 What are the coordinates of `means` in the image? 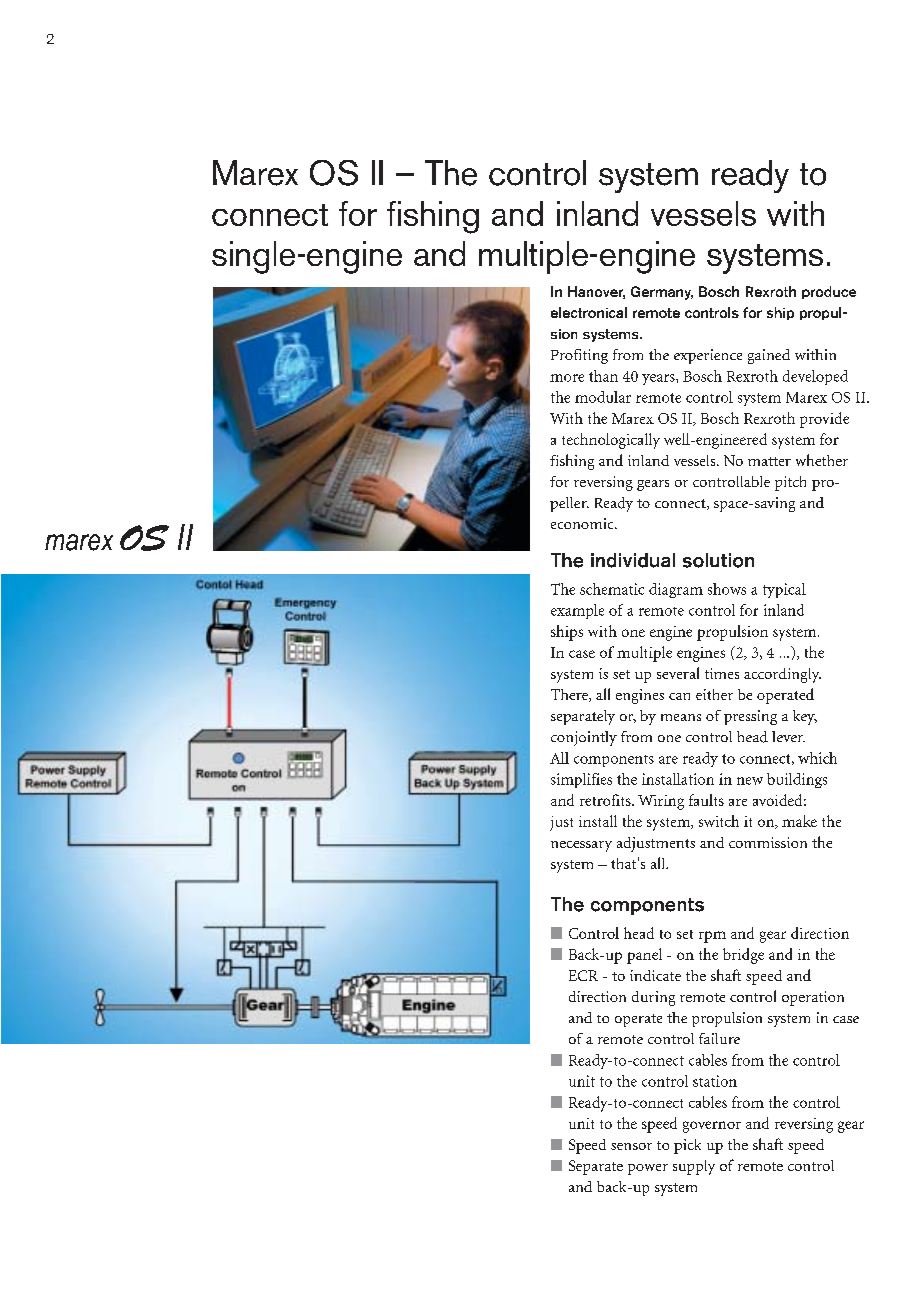 It's located at (681, 717).
